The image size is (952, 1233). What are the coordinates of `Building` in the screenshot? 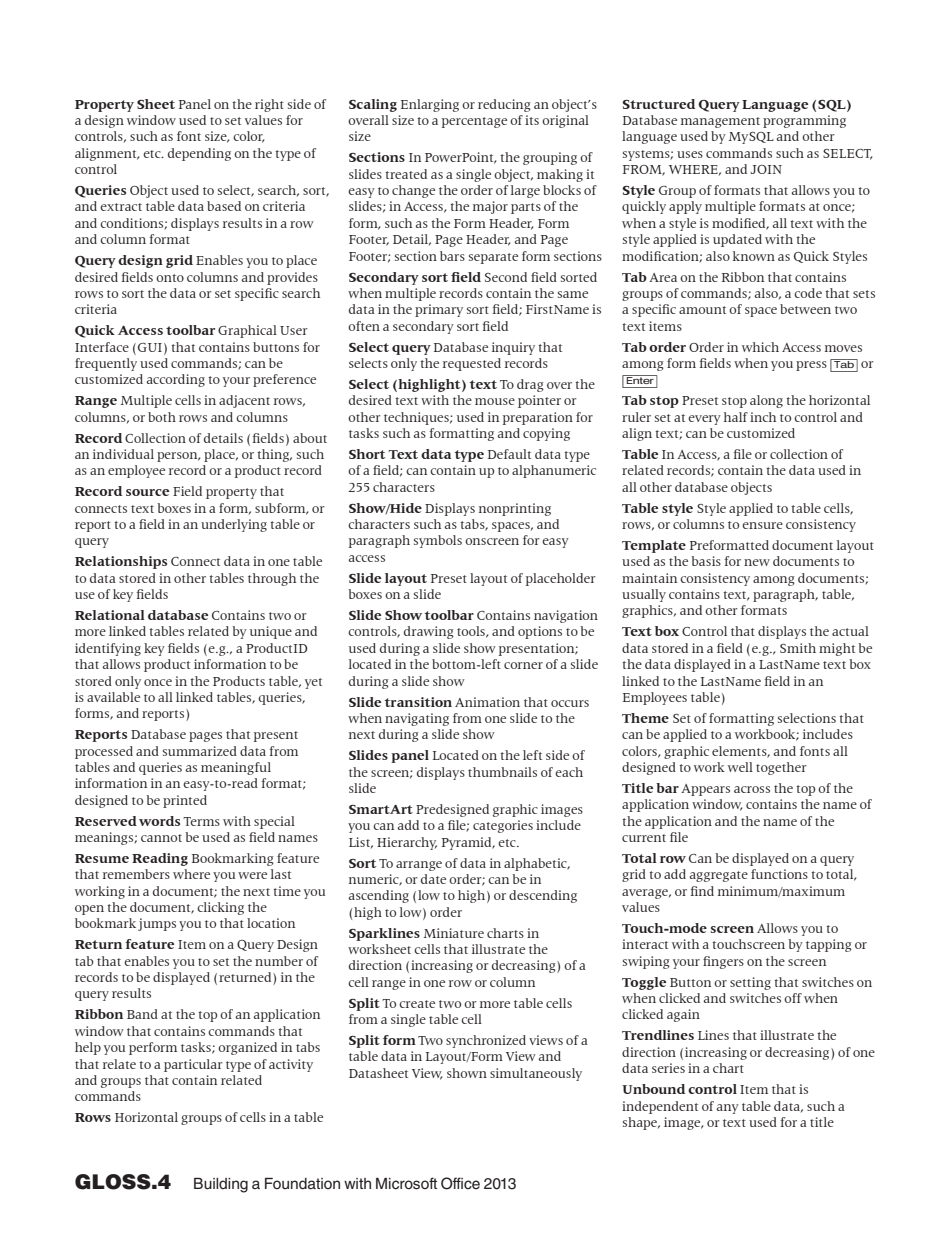 It's located at (221, 1185).
